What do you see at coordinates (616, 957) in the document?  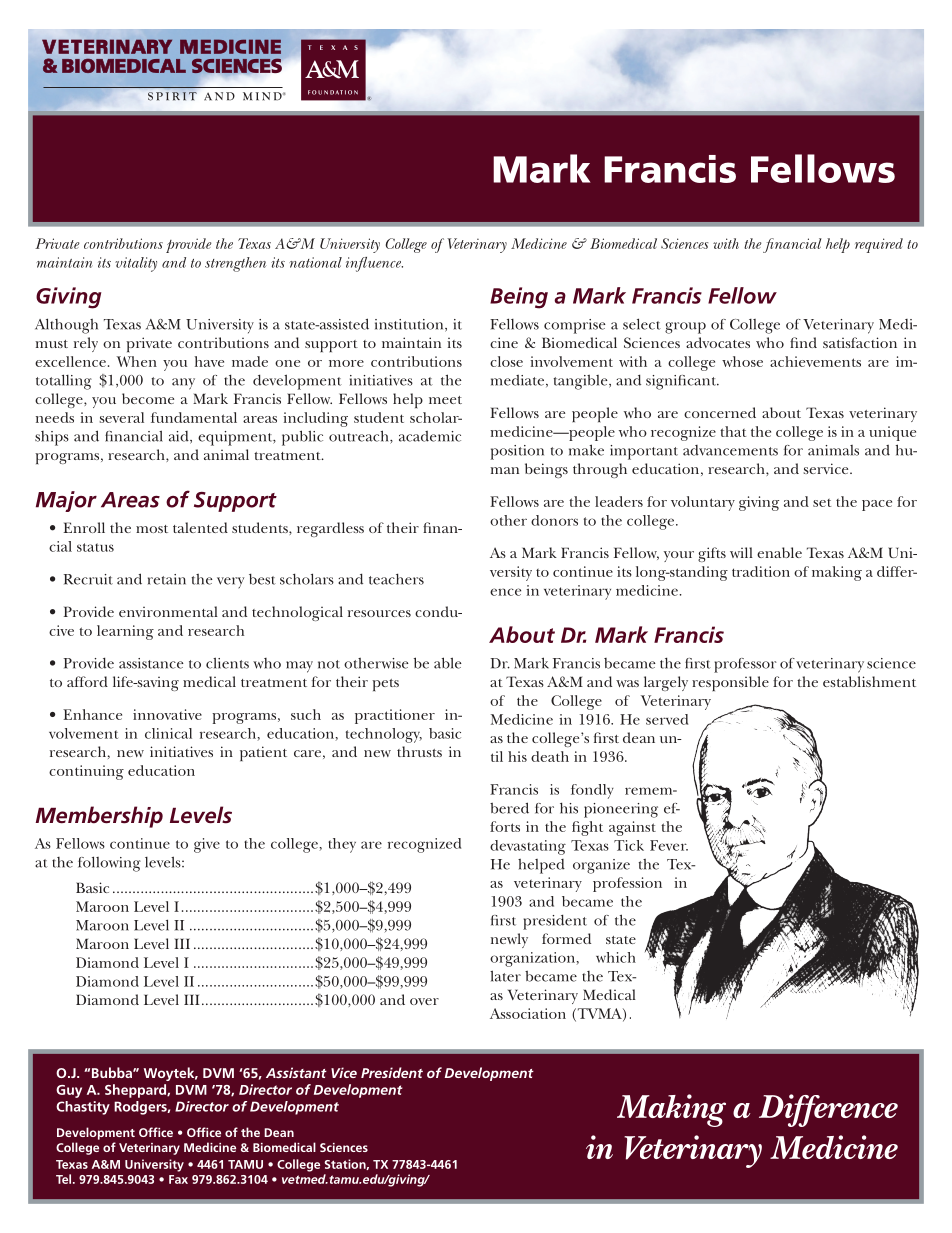 I see `which` at bounding box center [616, 957].
